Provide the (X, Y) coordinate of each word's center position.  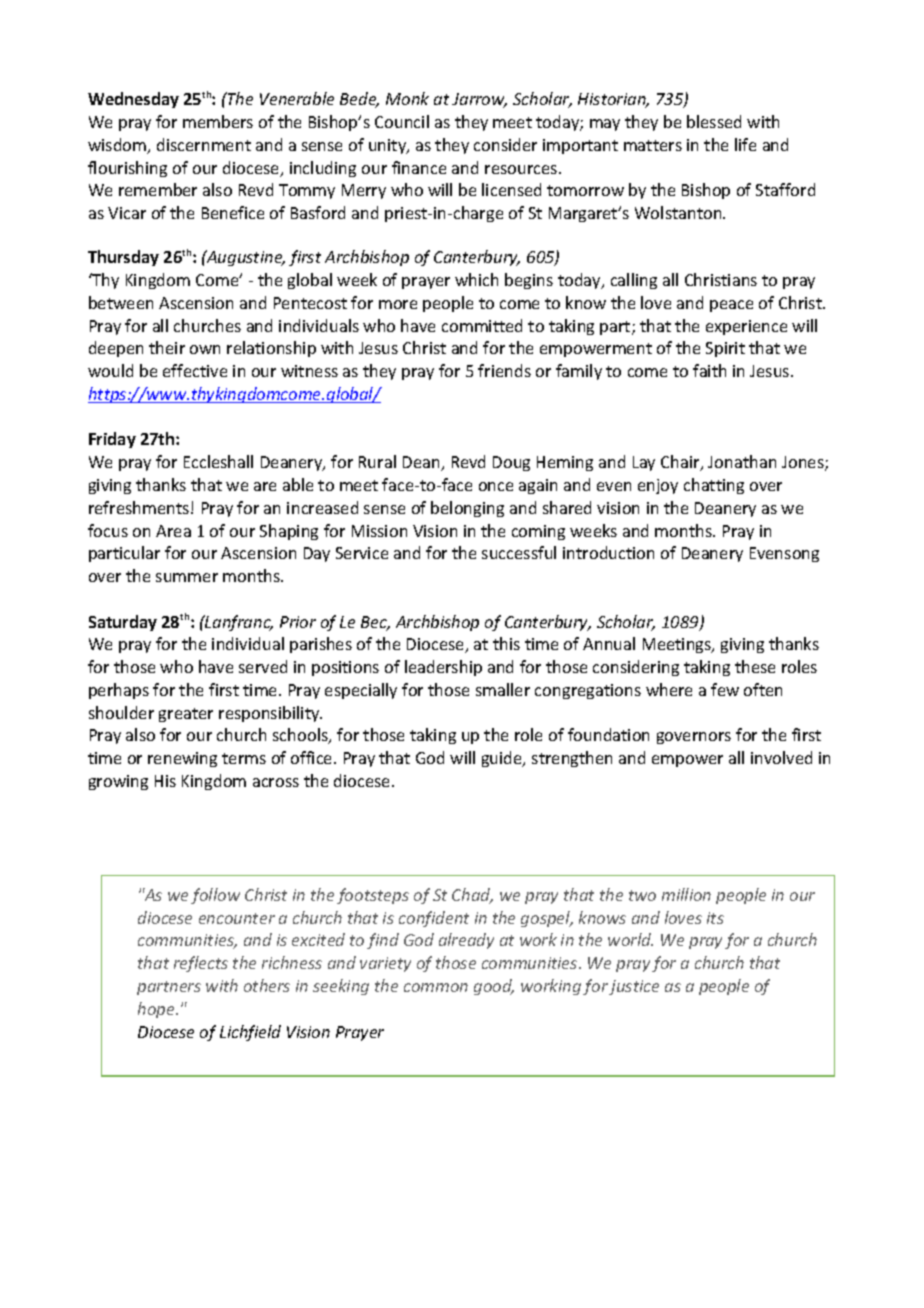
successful (519, 552)
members (218, 121)
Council (402, 121)
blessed (714, 121)
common (436, 987)
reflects (201, 964)
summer (187, 577)
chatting (714, 486)
